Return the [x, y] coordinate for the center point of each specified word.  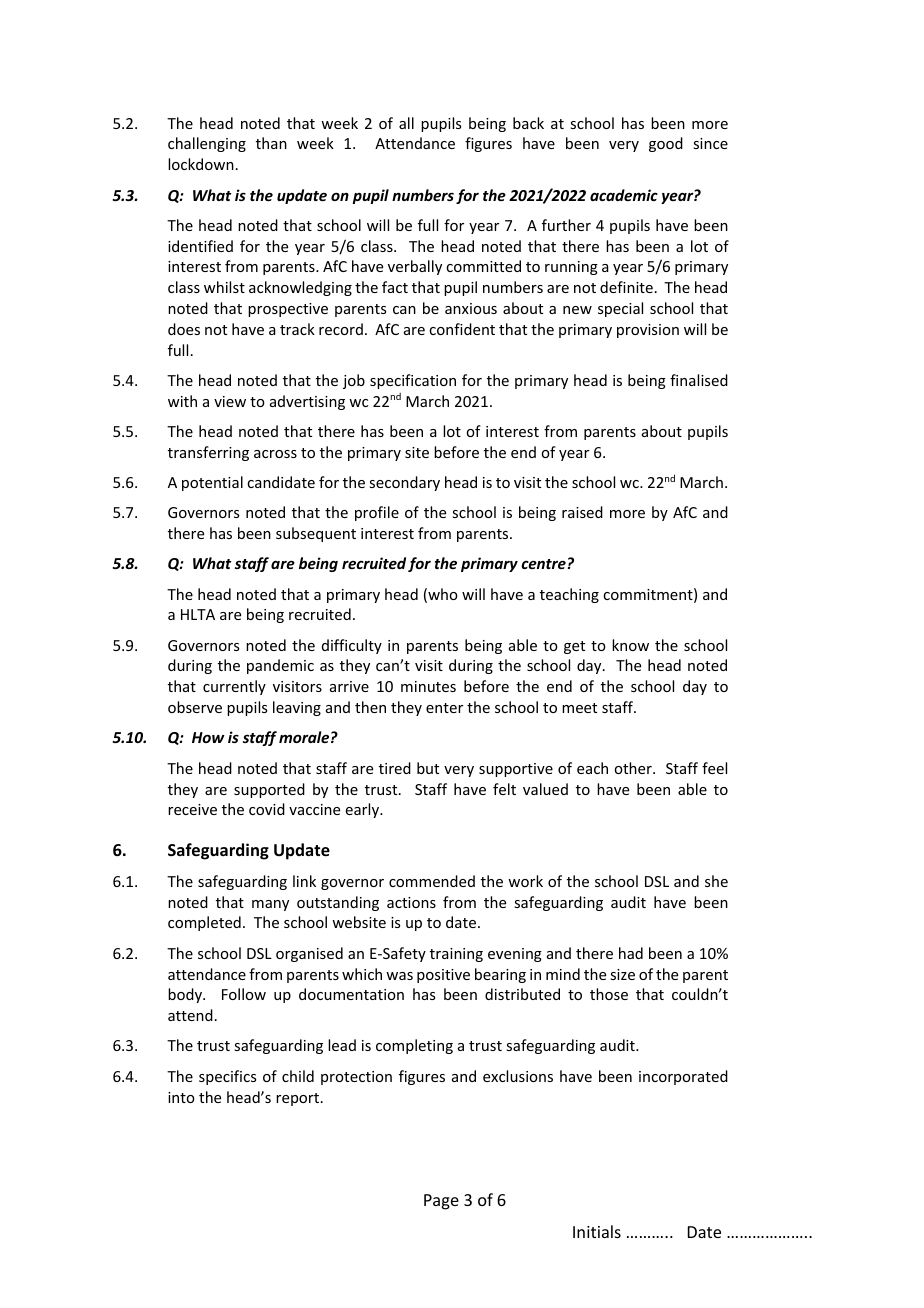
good [666, 144]
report [299, 1099]
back [528, 123]
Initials [597, 1231]
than [271, 143]
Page [441, 1202]
